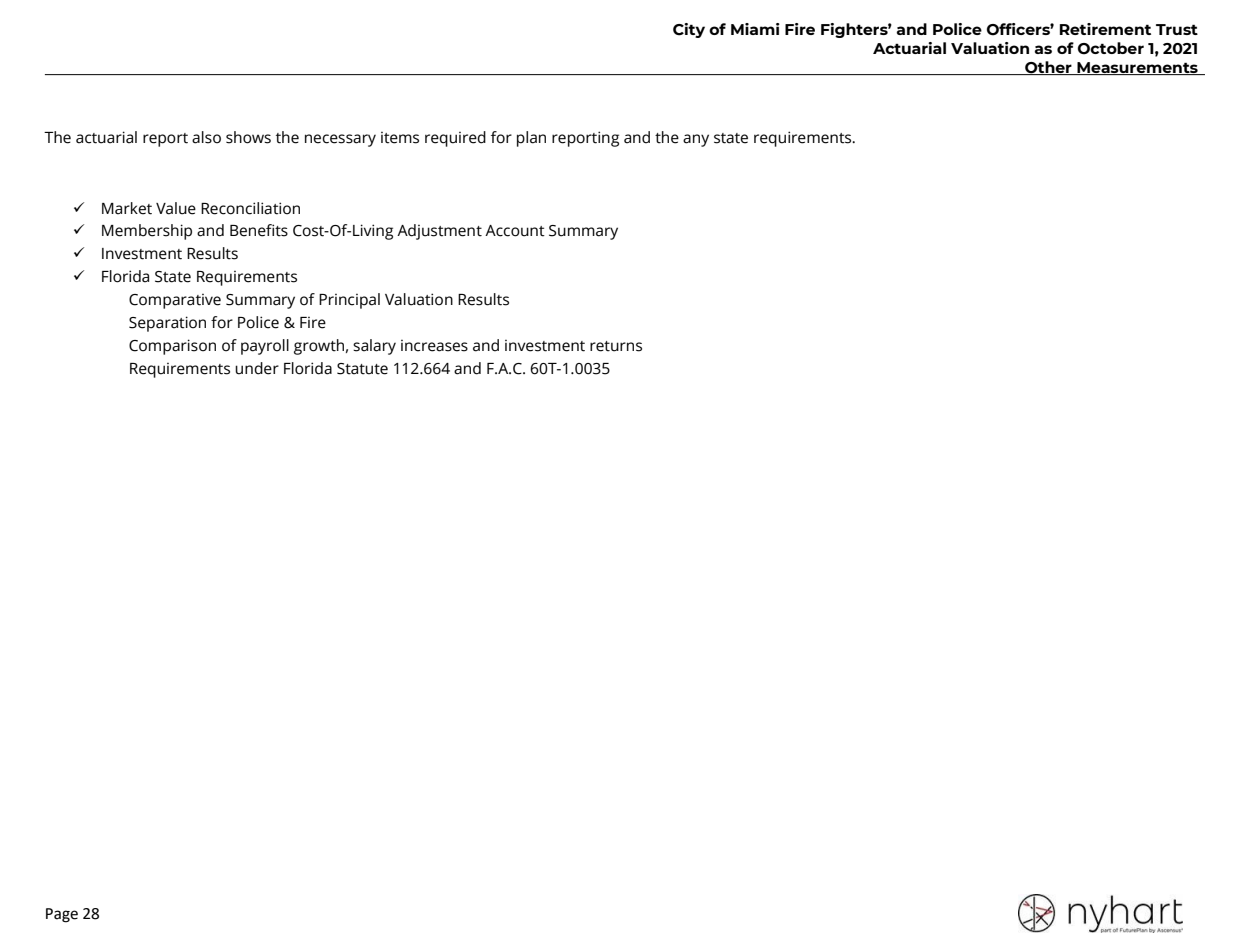  What do you see at coordinates (265, 347) in the screenshot?
I see `payroll` at bounding box center [265, 347].
